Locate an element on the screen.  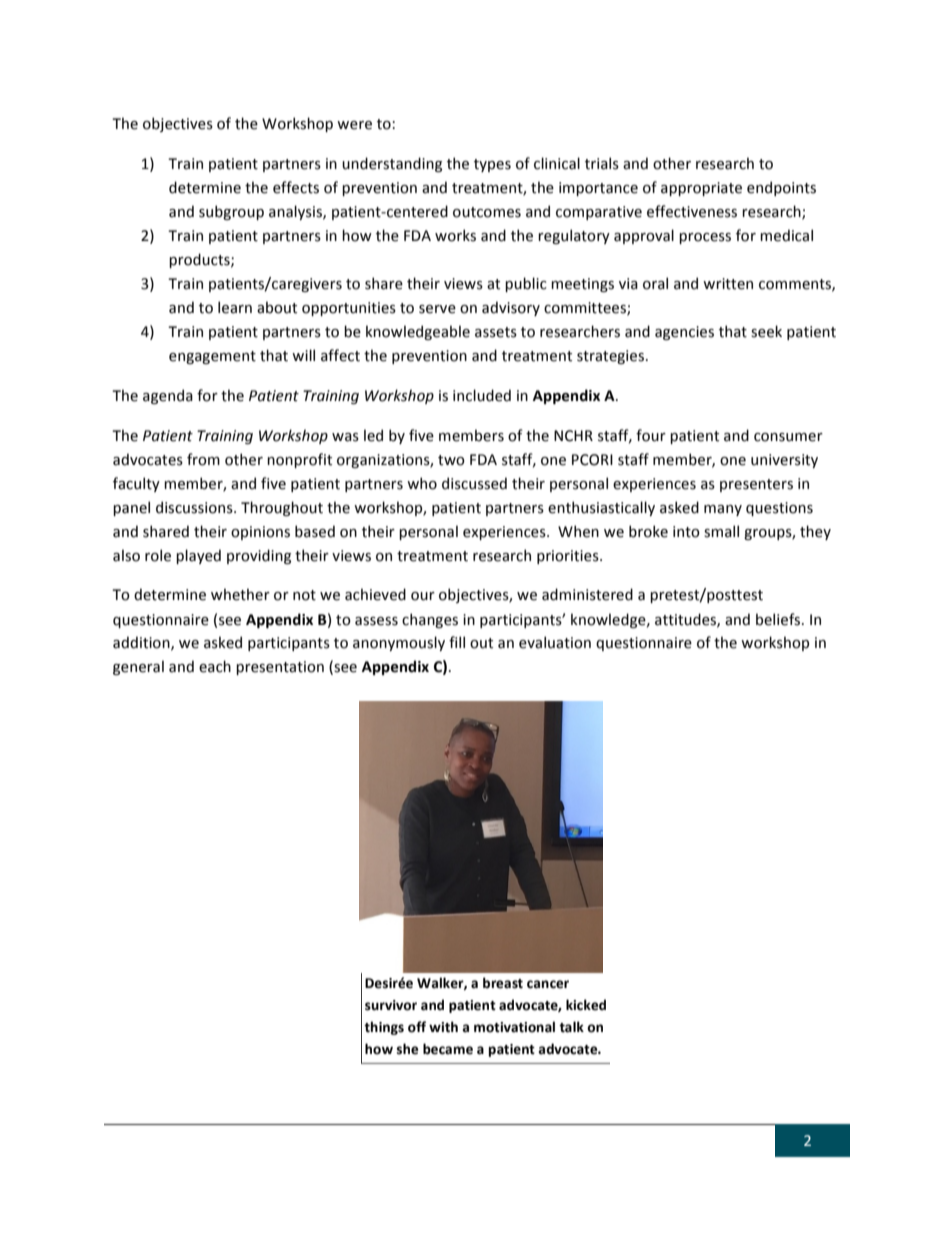
included is located at coordinates (482, 395).
